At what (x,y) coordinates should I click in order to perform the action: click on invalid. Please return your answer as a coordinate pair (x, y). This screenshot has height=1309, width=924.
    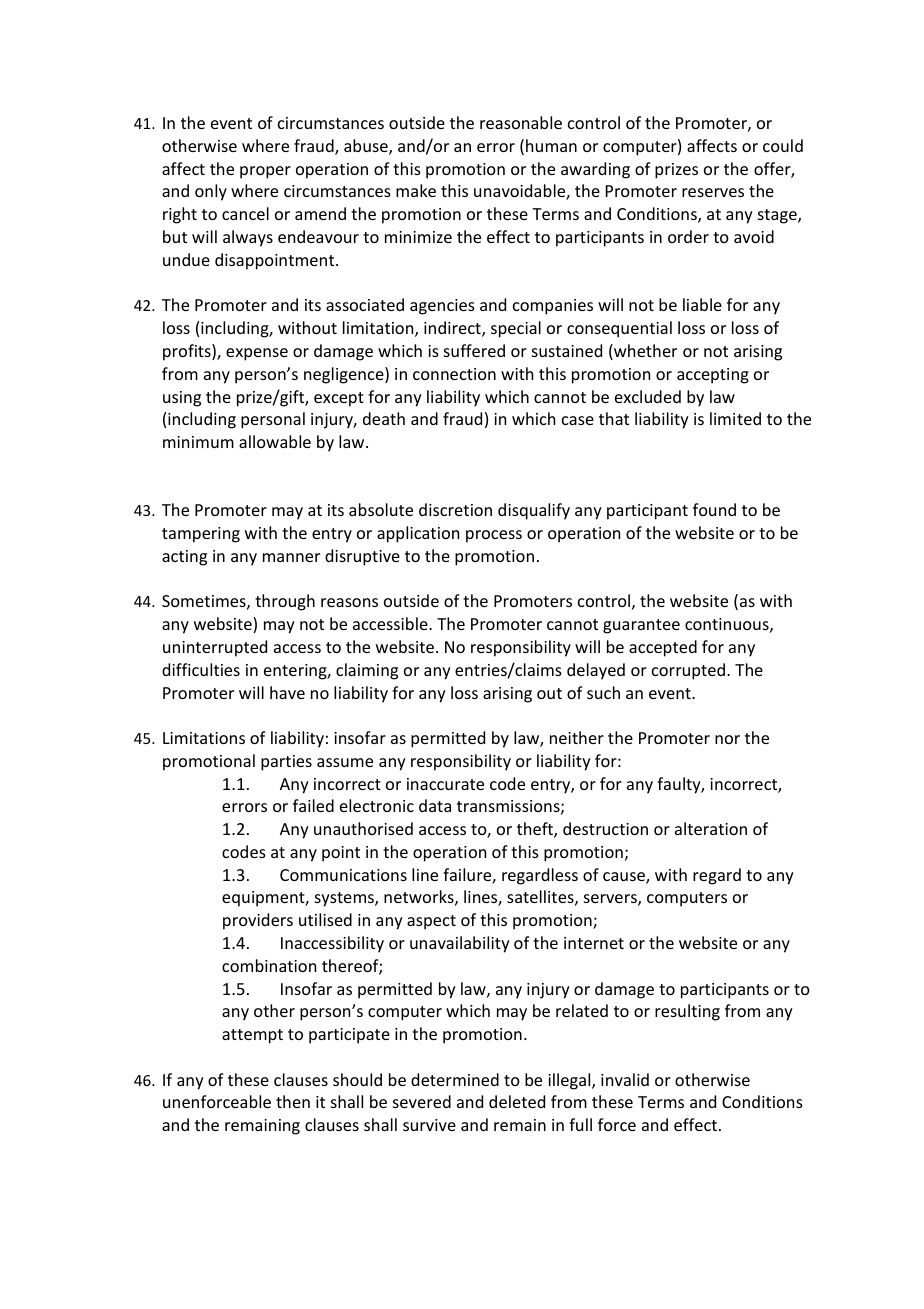
    Looking at the image, I should click on (625, 1079).
